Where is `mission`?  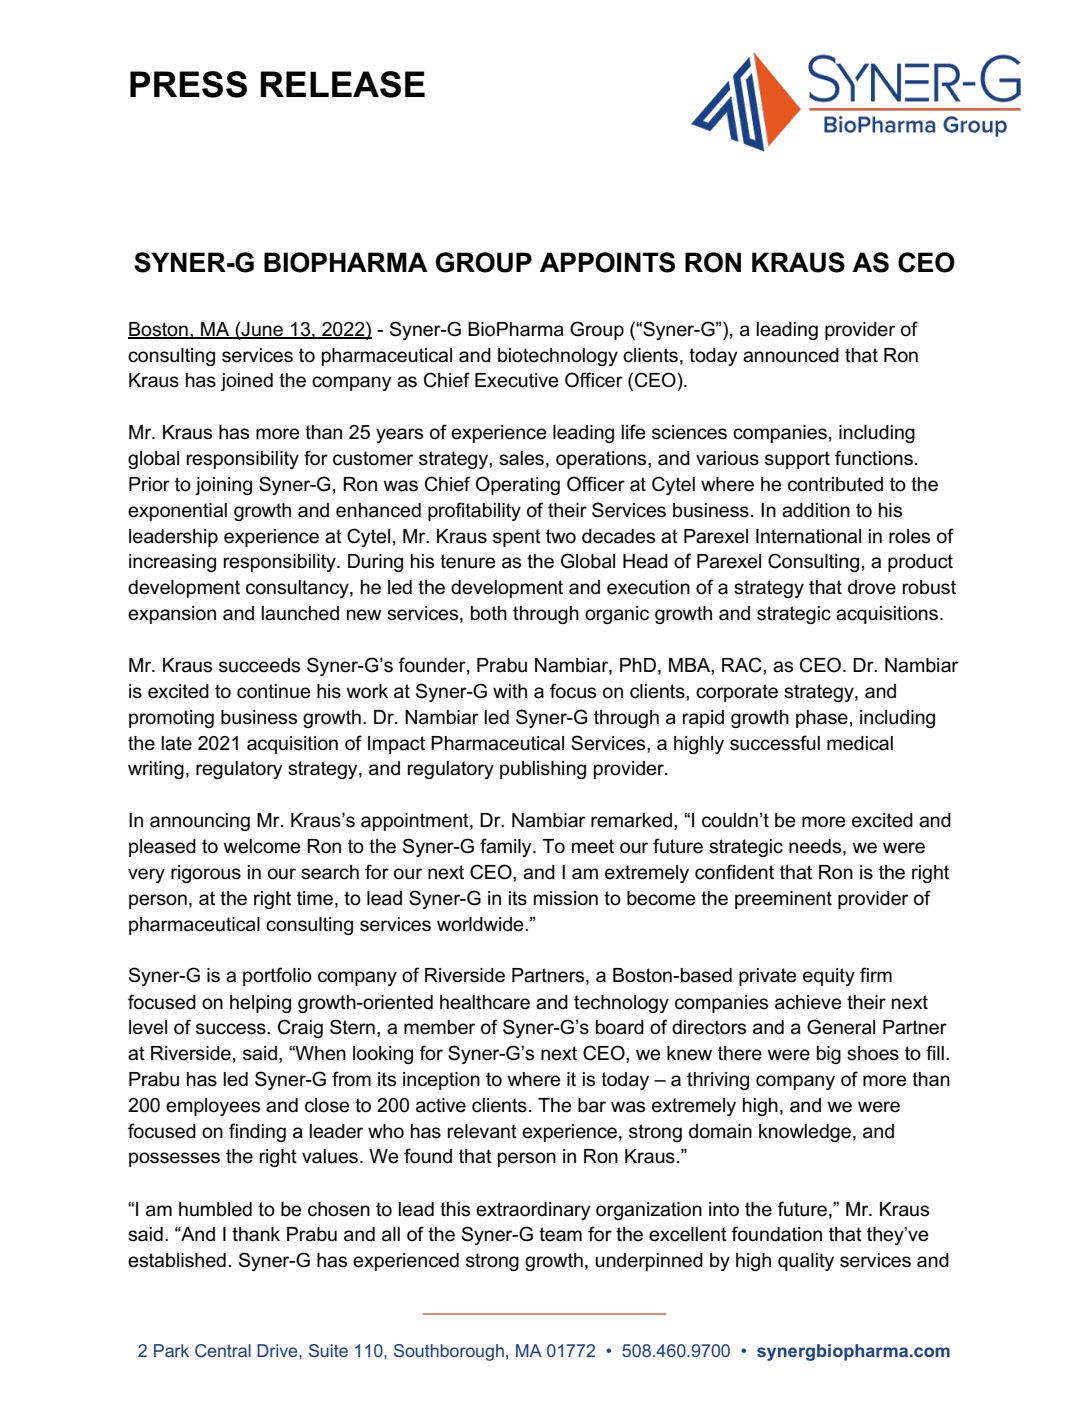 mission is located at coordinates (566, 898).
